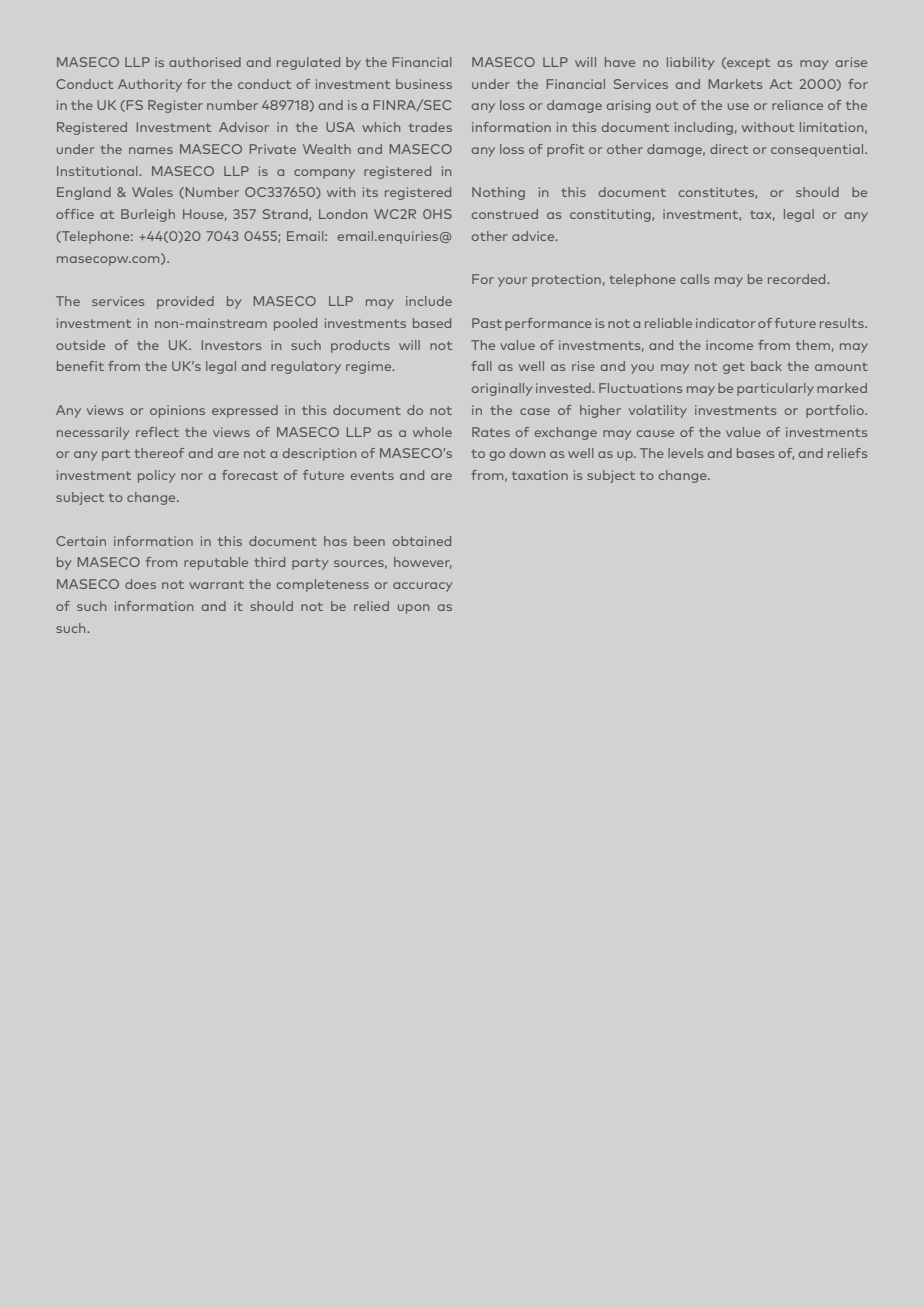 The height and width of the screenshot is (1308, 924). What do you see at coordinates (735, 84) in the screenshot?
I see `Markets` at bounding box center [735, 84].
